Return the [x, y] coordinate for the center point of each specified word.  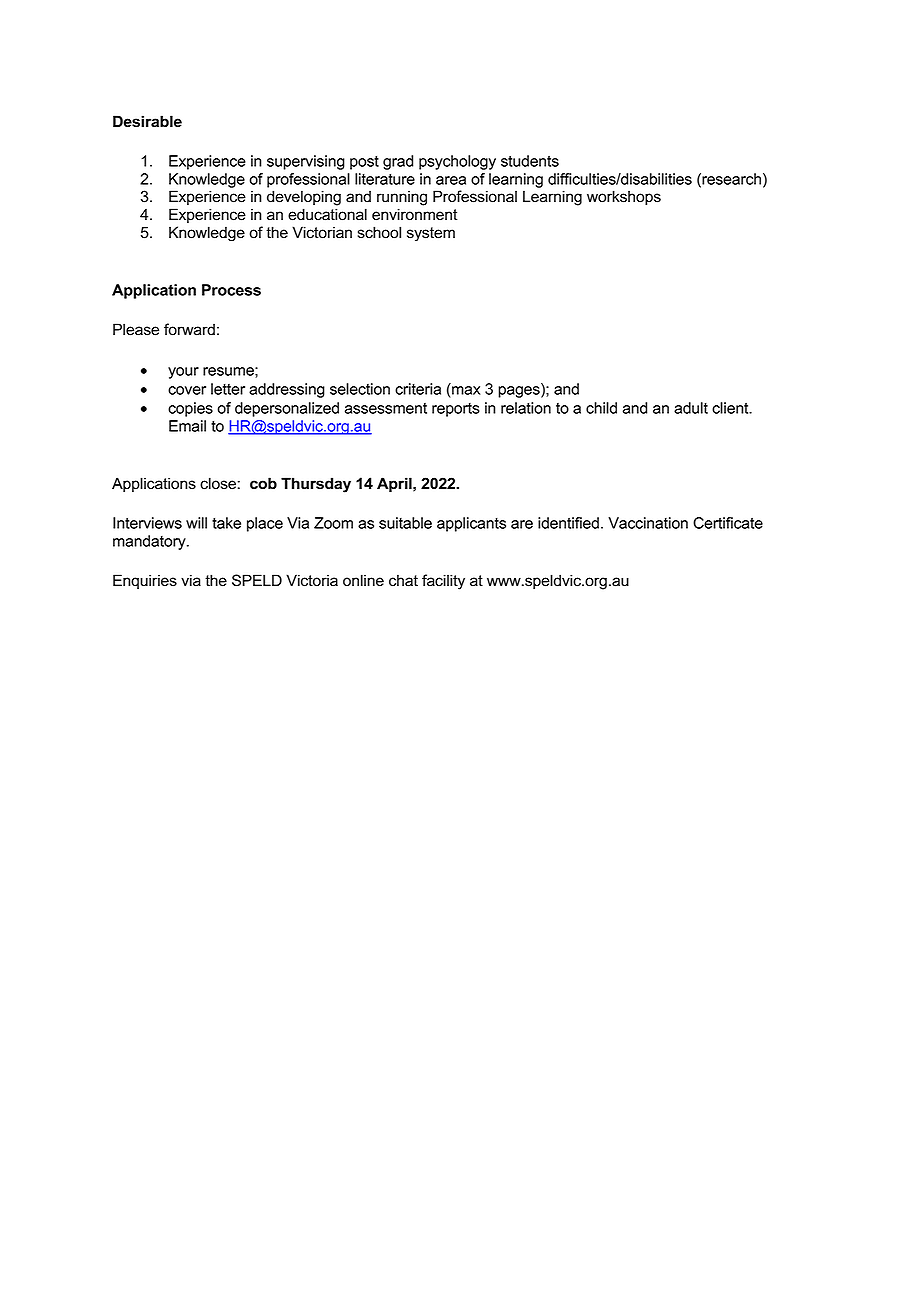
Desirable [147, 121]
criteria [418, 389]
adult [691, 408]
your [183, 373]
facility [443, 582]
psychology [457, 162]
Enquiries [145, 581]
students [530, 161]
